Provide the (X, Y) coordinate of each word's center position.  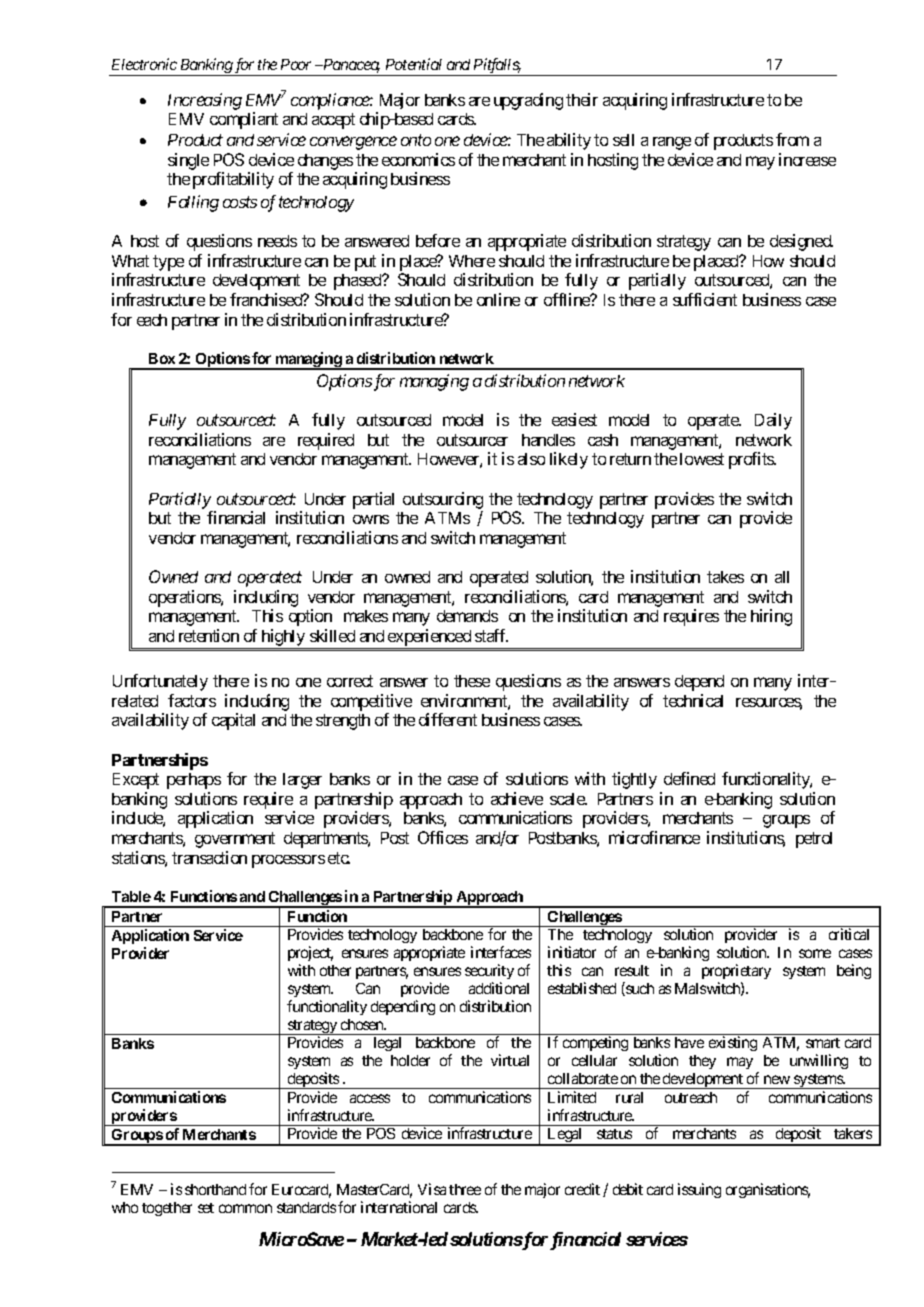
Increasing (205, 101)
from (792, 139)
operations (185, 598)
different (448, 719)
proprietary (736, 971)
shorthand (215, 1189)
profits (752, 460)
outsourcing (443, 500)
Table (131, 896)
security (489, 971)
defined (689, 778)
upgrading (528, 101)
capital (233, 721)
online (498, 299)
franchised (267, 299)
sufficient (705, 299)
